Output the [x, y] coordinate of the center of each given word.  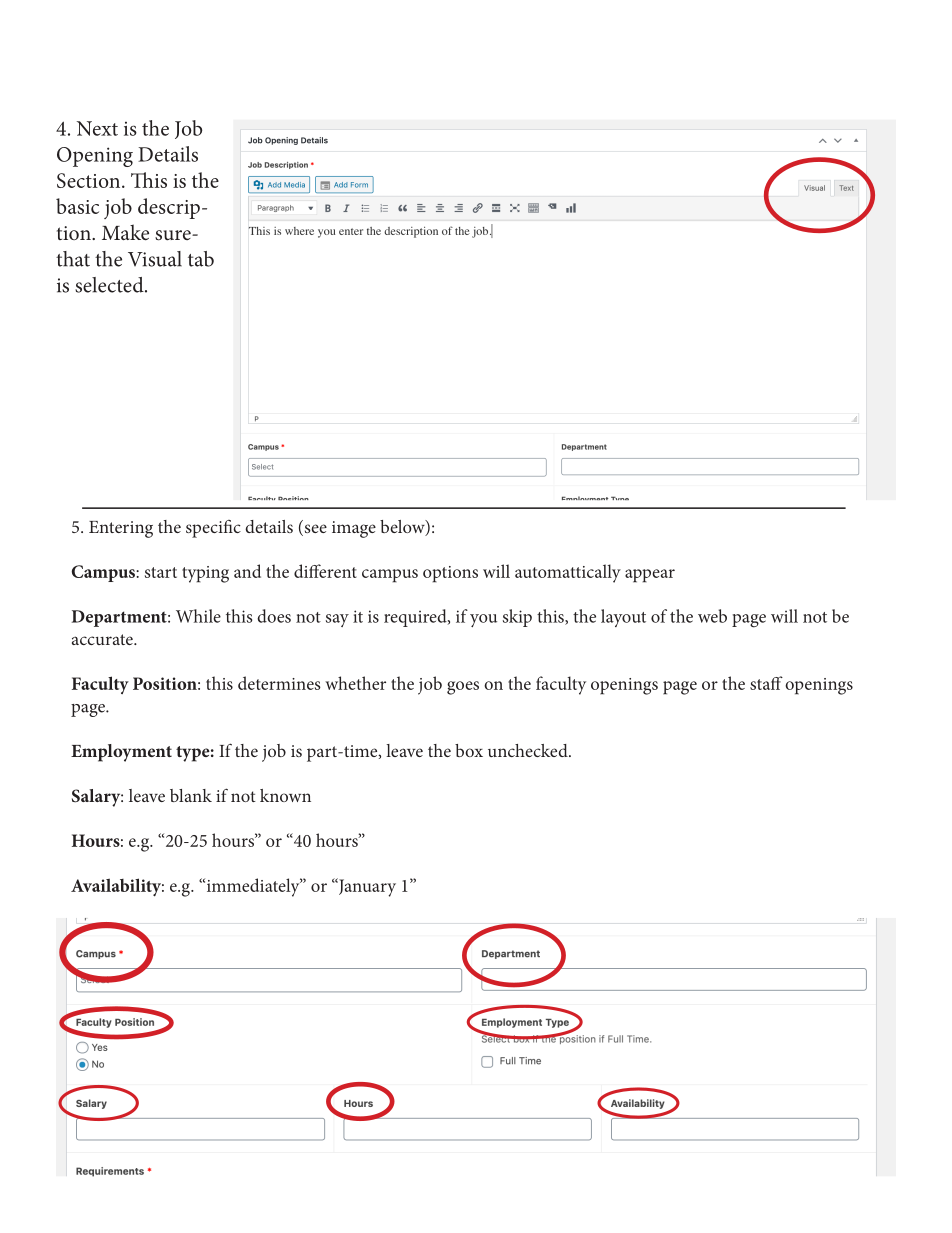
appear [650, 576]
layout [623, 618]
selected [110, 285]
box [469, 750]
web [712, 616]
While [198, 616]
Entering [121, 529]
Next [97, 128]
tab [201, 259]
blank [191, 795]
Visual [155, 259]
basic [77, 206]
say [337, 620]
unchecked [529, 750]
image [354, 529]
